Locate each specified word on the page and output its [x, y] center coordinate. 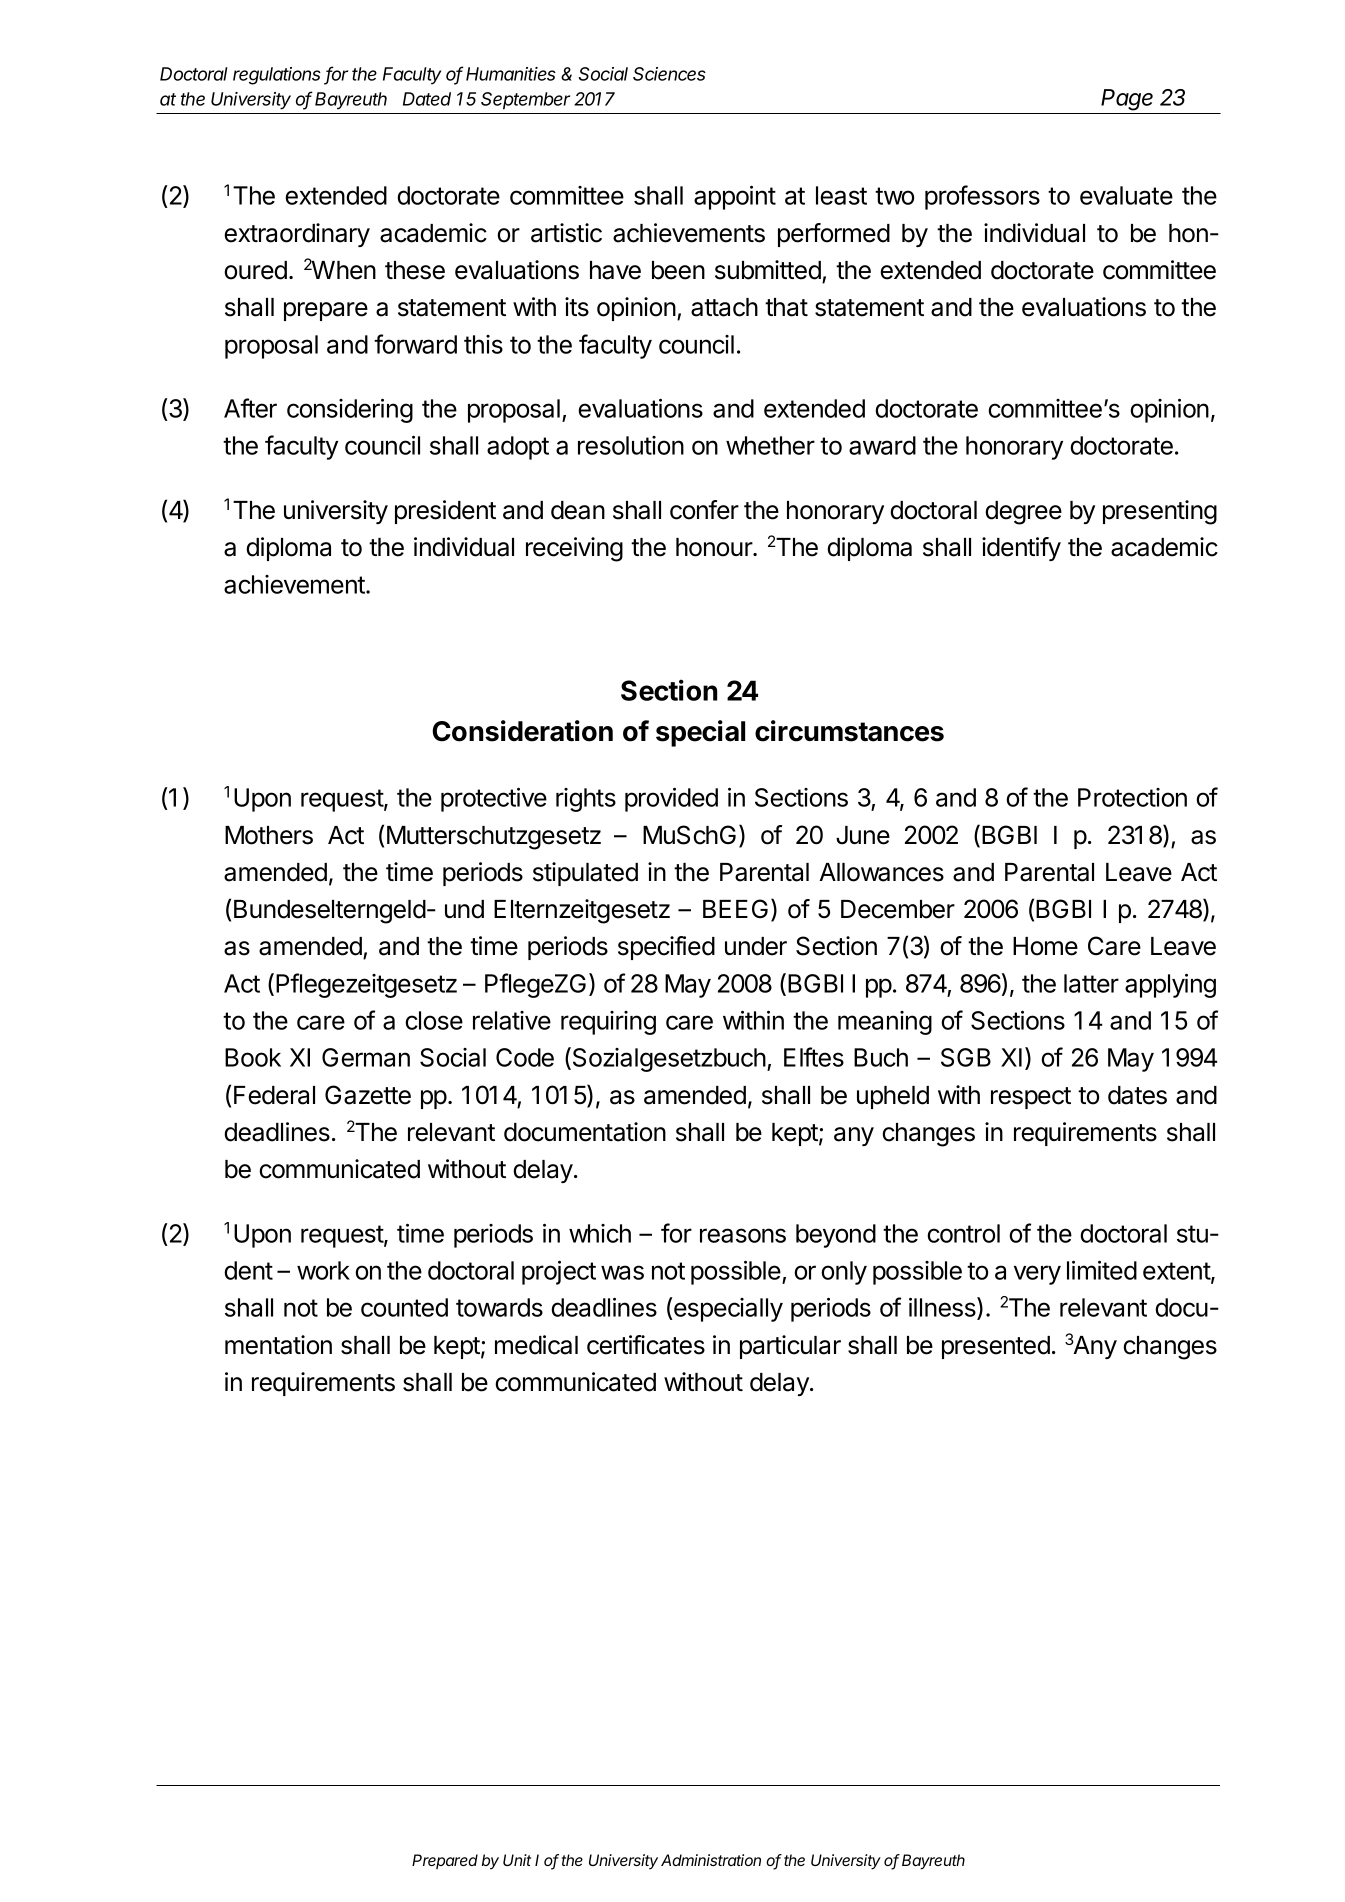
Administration [711, 1860]
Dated [427, 99]
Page [1127, 100]
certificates [646, 1345]
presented [996, 1347]
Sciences [669, 74]
